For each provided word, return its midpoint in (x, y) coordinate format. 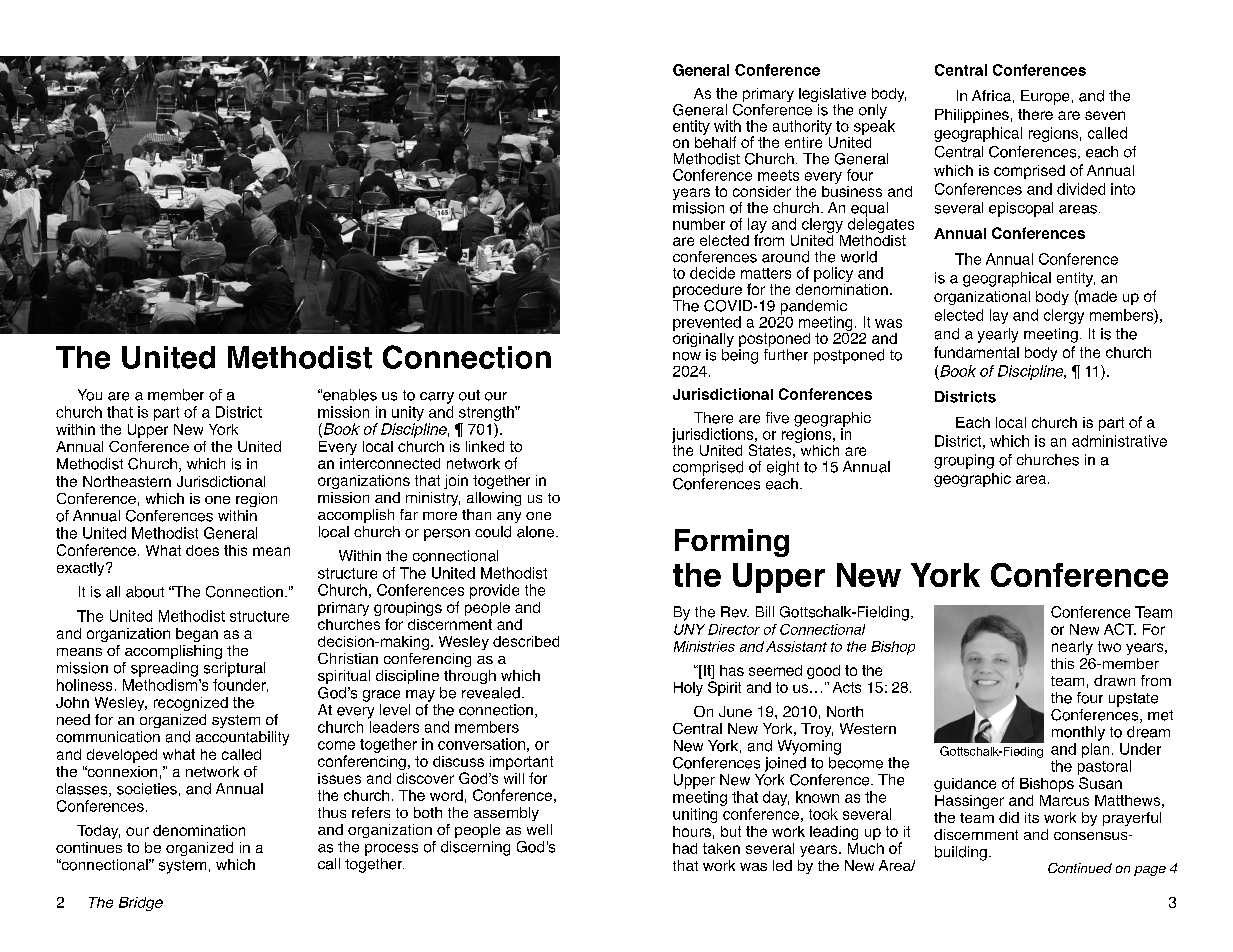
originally (703, 340)
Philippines (972, 116)
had (685, 848)
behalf (715, 141)
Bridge (141, 904)
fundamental (976, 352)
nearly (1072, 648)
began (197, 635)
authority (802, 127)
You (90, 395)
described (526, 641)
